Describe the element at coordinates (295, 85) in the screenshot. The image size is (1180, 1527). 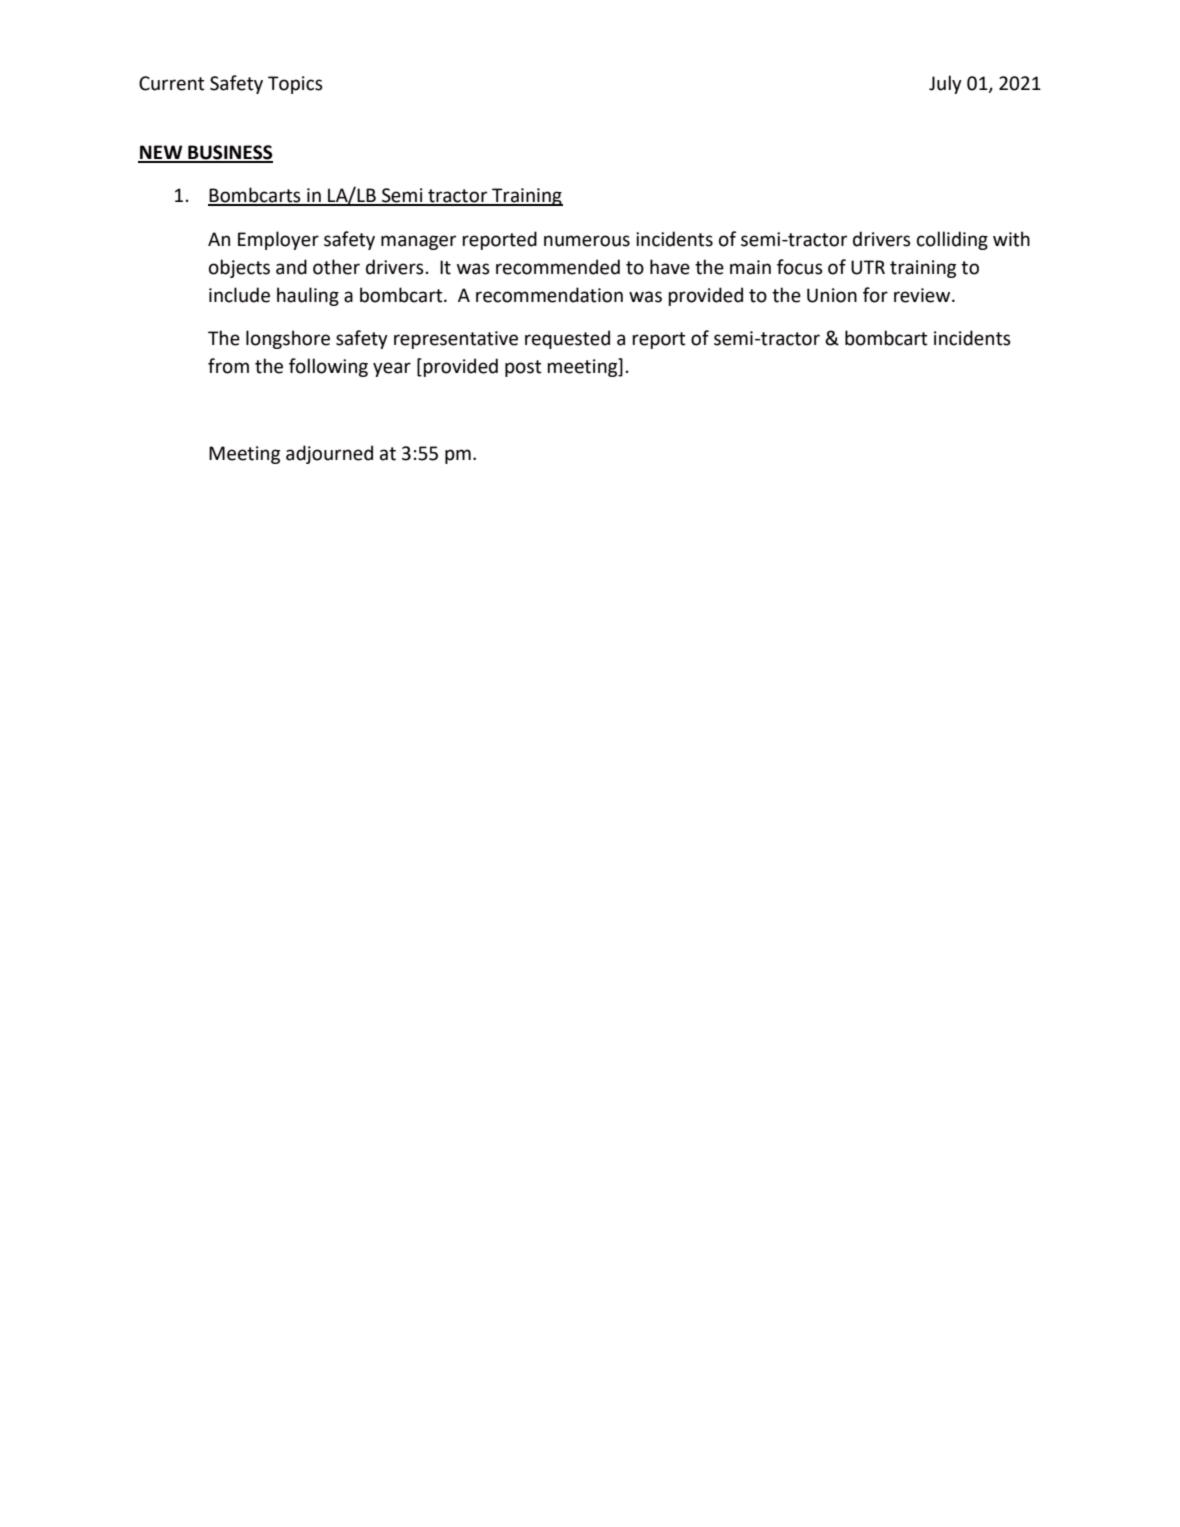
I see `Topics` at that location.
